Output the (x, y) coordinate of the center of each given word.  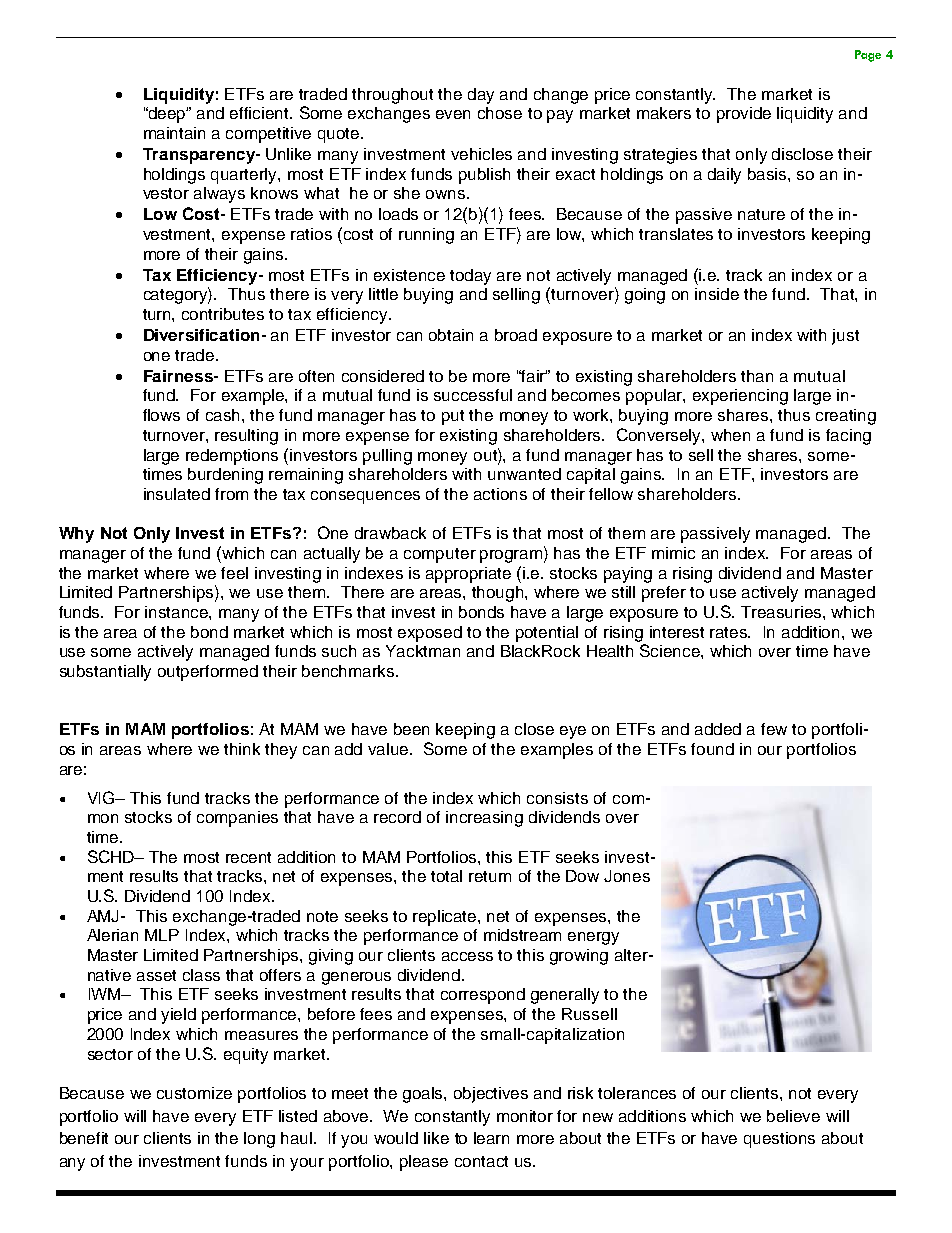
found (712, 749)
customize (194, 1093)
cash (224, 415)
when (730, 435)
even (453, 114)
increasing (484, 819)
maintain (174, 133)
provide (744, 115)
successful (473, 395)
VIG (102, 797)
